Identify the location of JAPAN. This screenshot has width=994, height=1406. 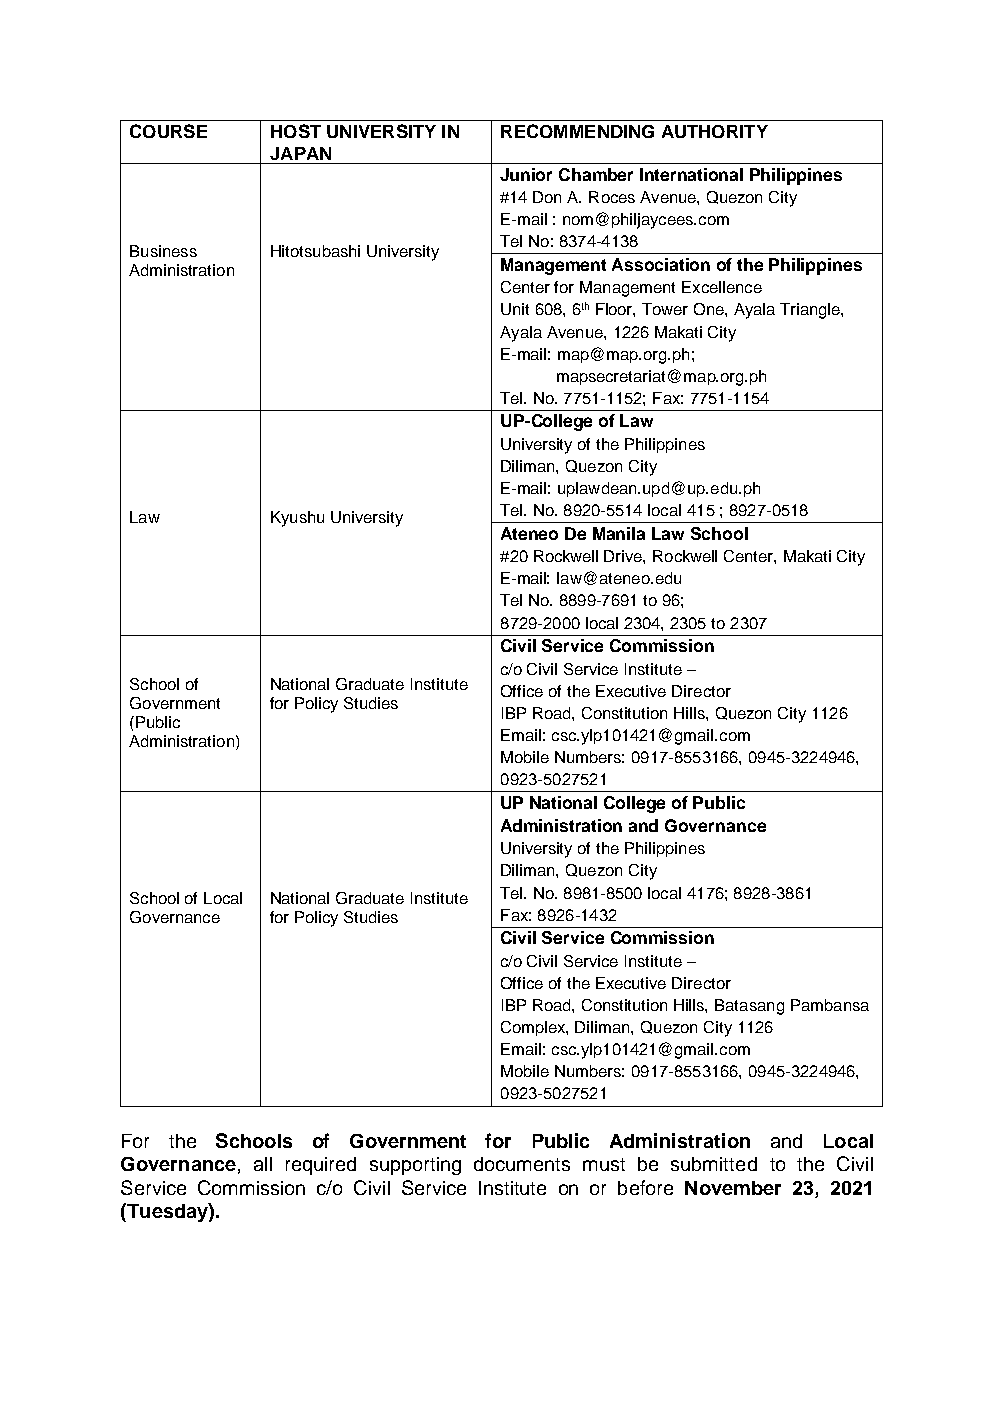
(300, 153).
